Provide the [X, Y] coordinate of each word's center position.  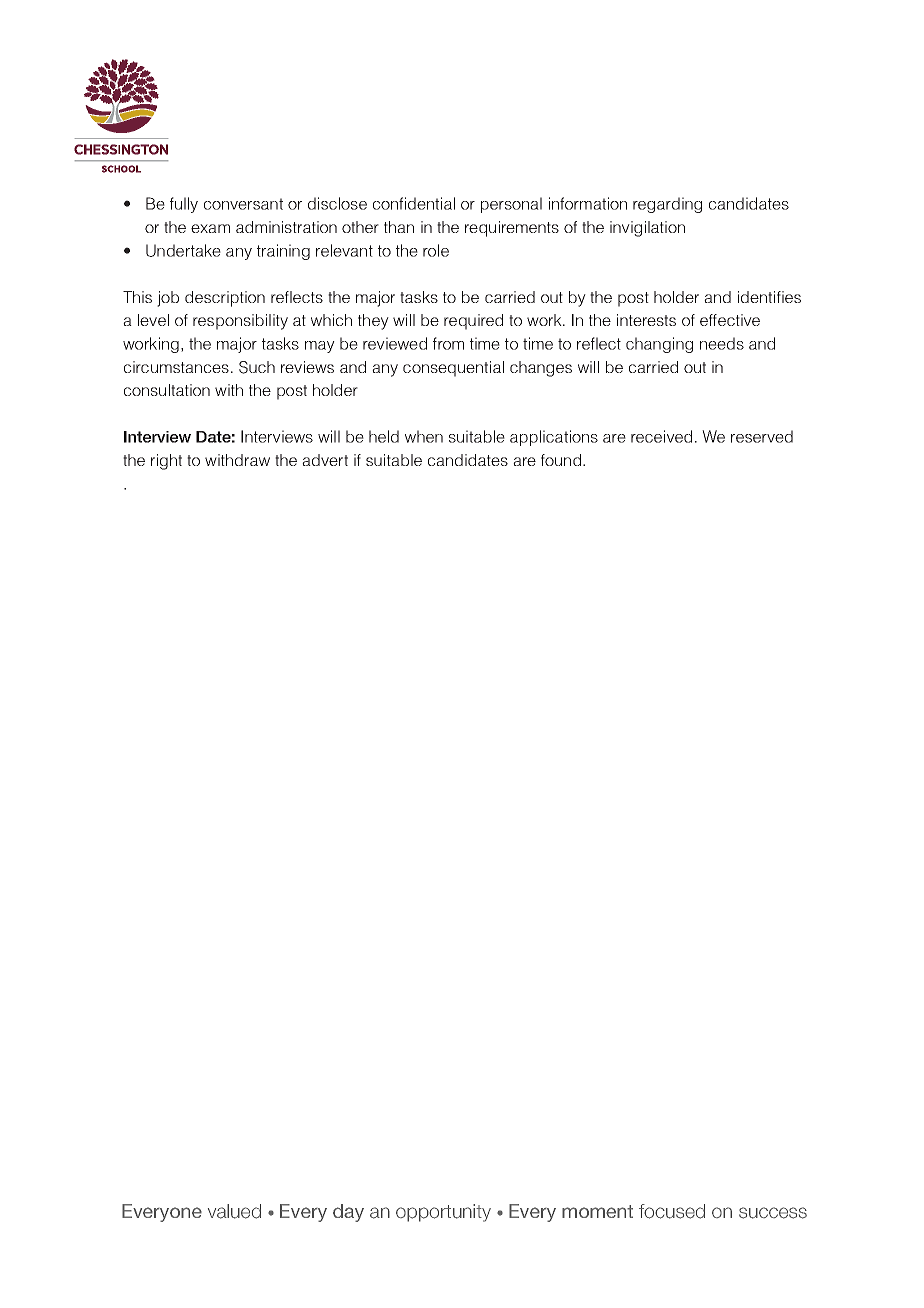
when [424, 436]
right [166, 462]
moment [597, 1211]
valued [234, 1211]
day [348, 1213]
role [436, 250]
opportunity [443, 1213]
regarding [667, 205]
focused [672, 1211]
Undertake [183, 250]
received [661, 436]
